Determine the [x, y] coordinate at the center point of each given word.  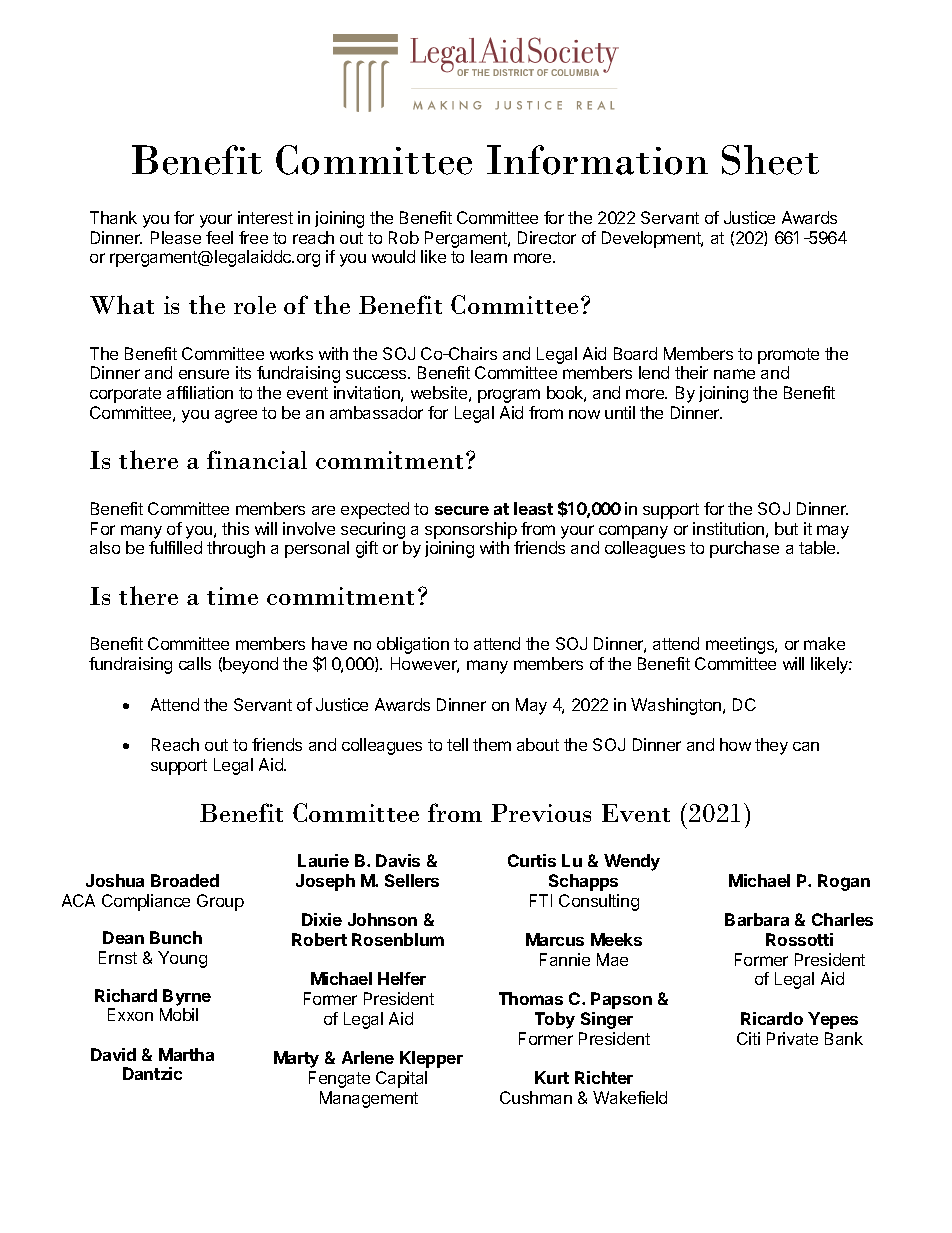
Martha [186, 1054]
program [509, 396]
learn [489, 256]
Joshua [115, 880]
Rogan [844, 882]
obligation [413, 645]
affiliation [200, 392]
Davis [398, 860]
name [734, 374]
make [824, 643]
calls [195, 663]
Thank [113, 217]
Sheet [770, 160]
